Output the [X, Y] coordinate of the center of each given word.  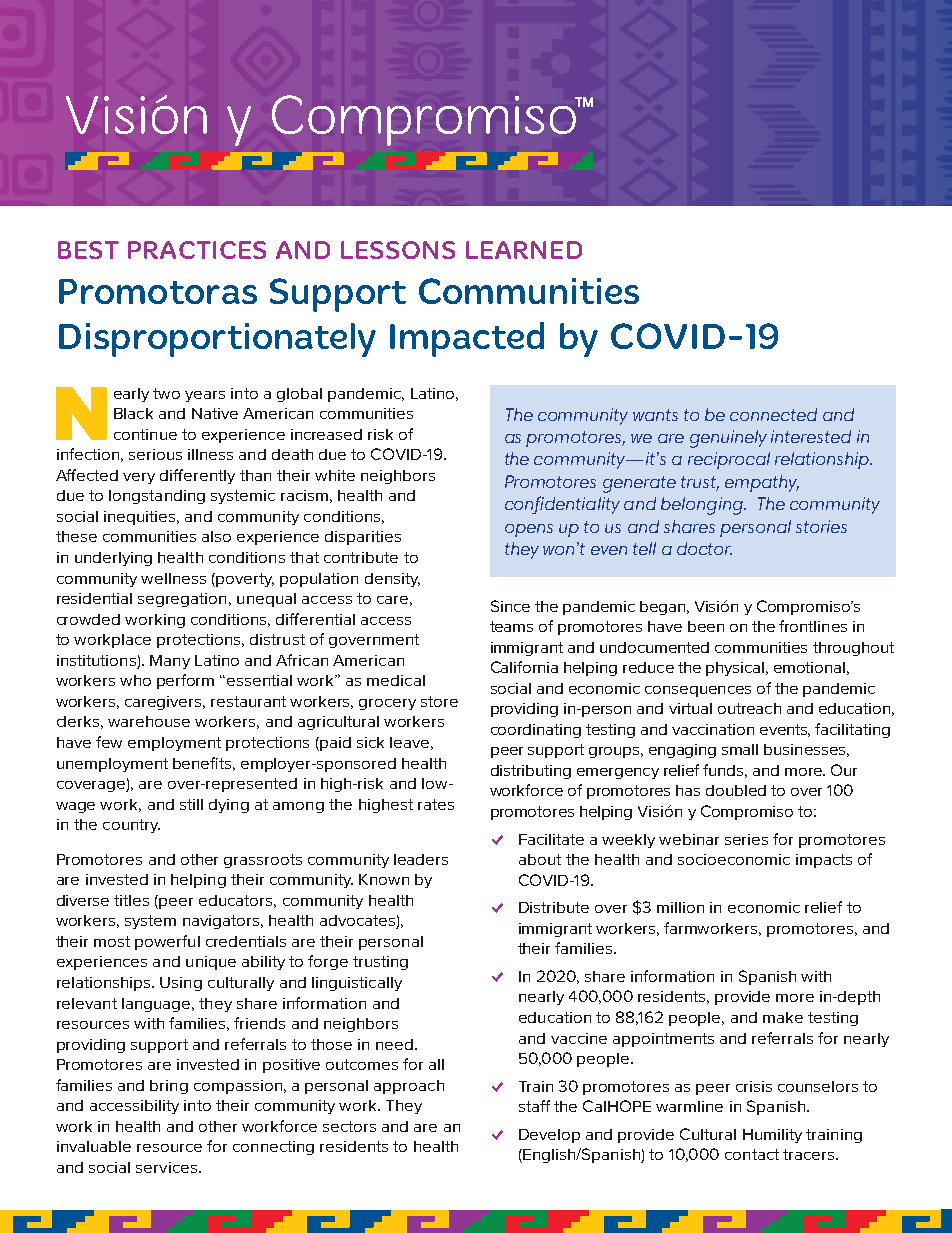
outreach [749, 708]
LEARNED [524, 250]
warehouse [149, 721]
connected [773, 414]
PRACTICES [197, 250]
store [439, 701]
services [166, 1167]
